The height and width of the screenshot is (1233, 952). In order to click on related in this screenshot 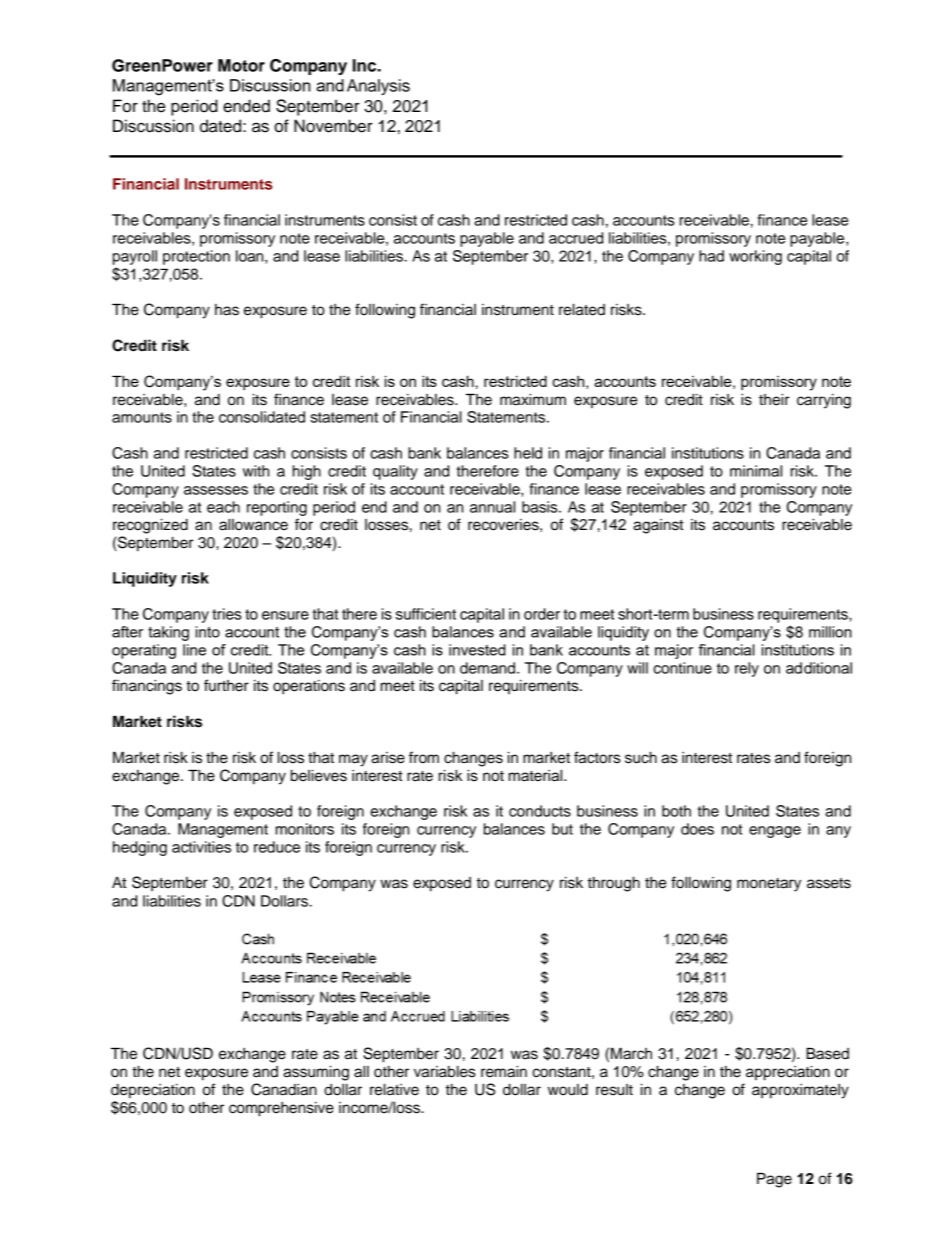, I will do `click(582, 309)`.
